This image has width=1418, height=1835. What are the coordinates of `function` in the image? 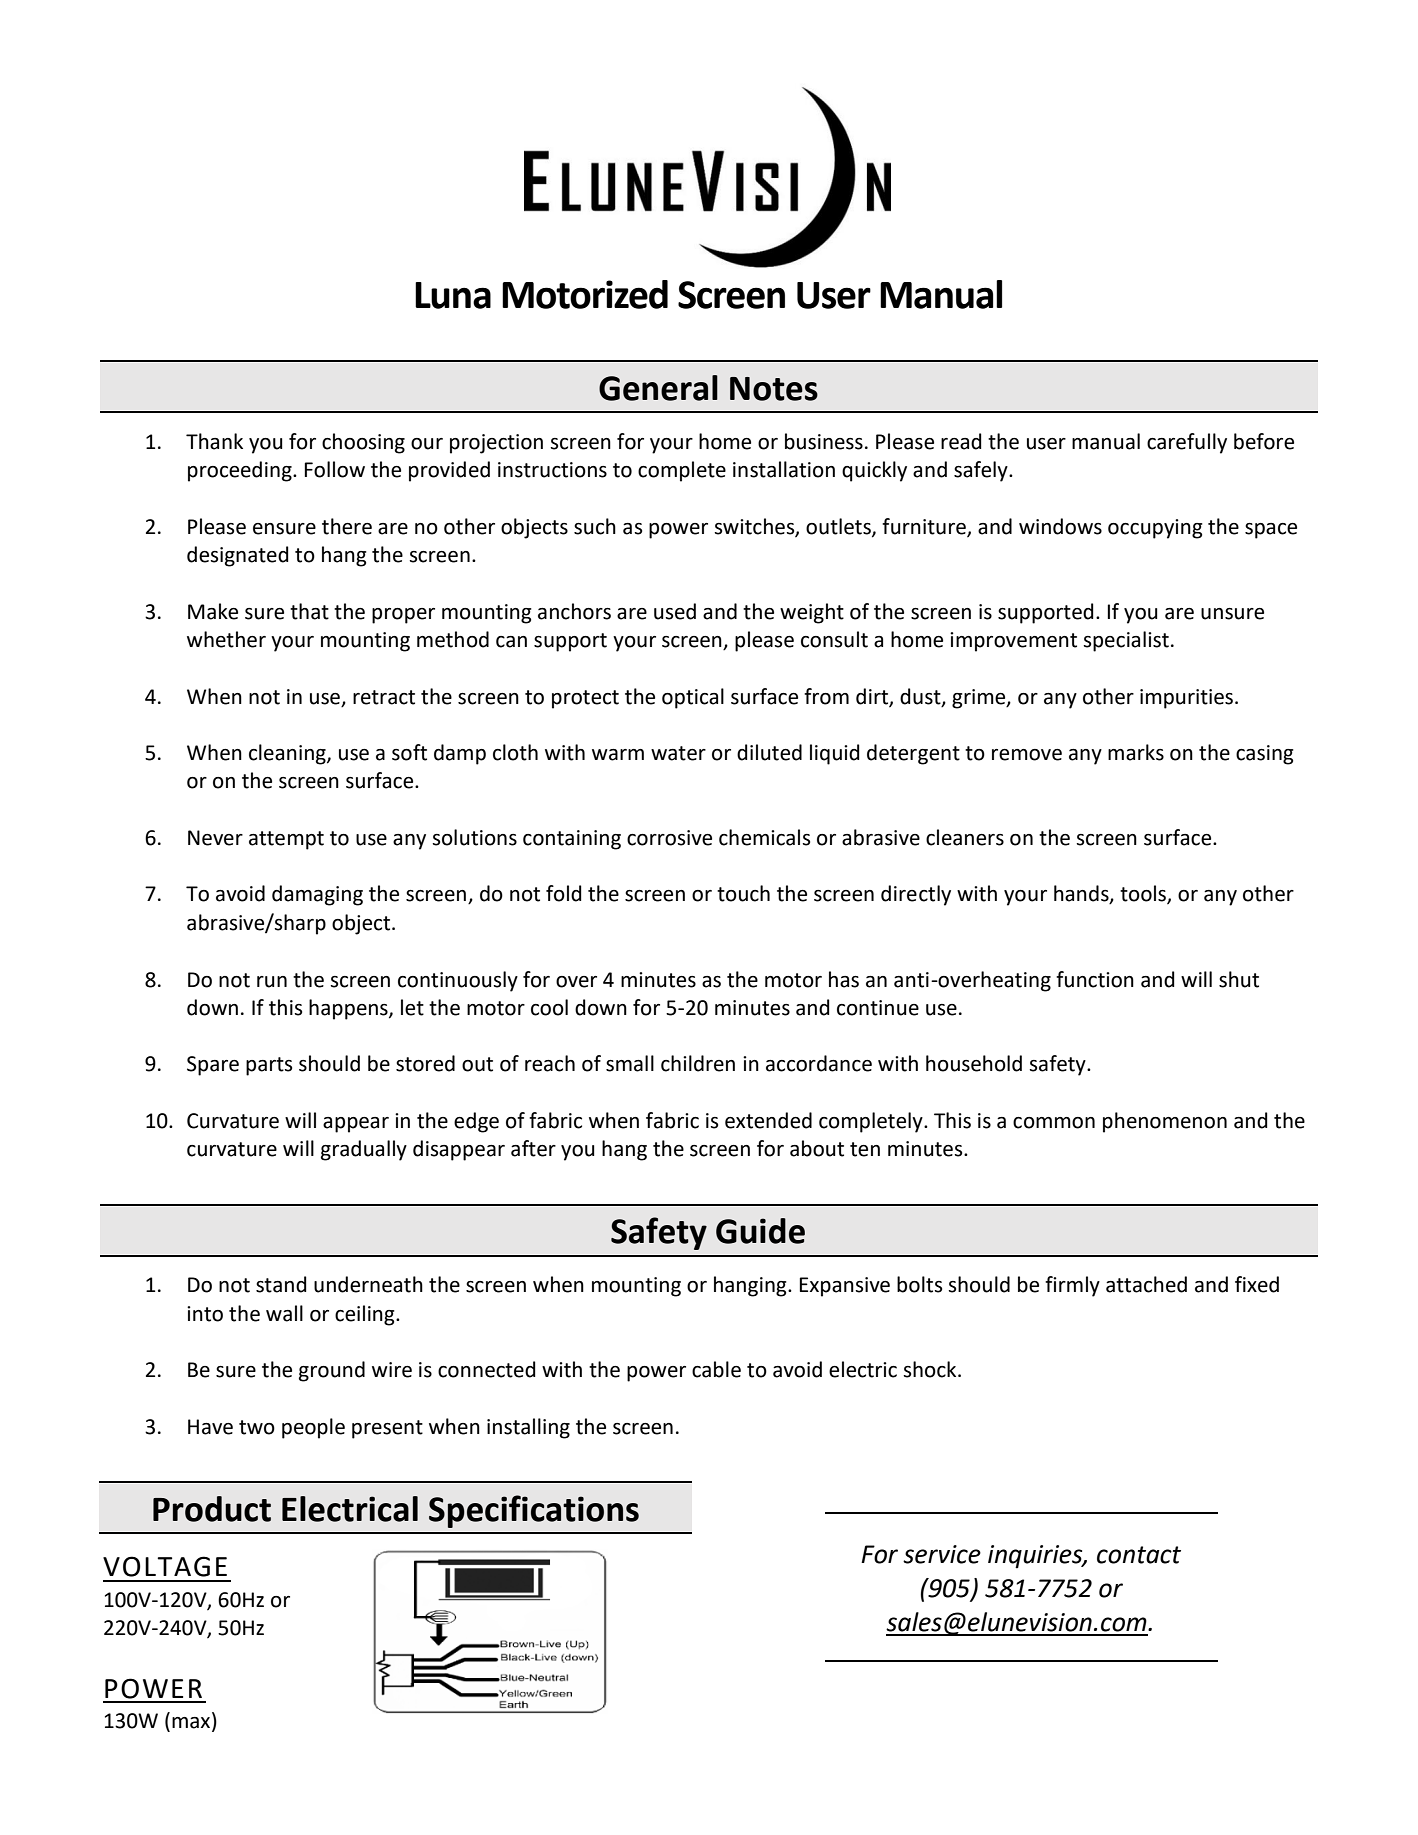 It's located at (1095, 979).
